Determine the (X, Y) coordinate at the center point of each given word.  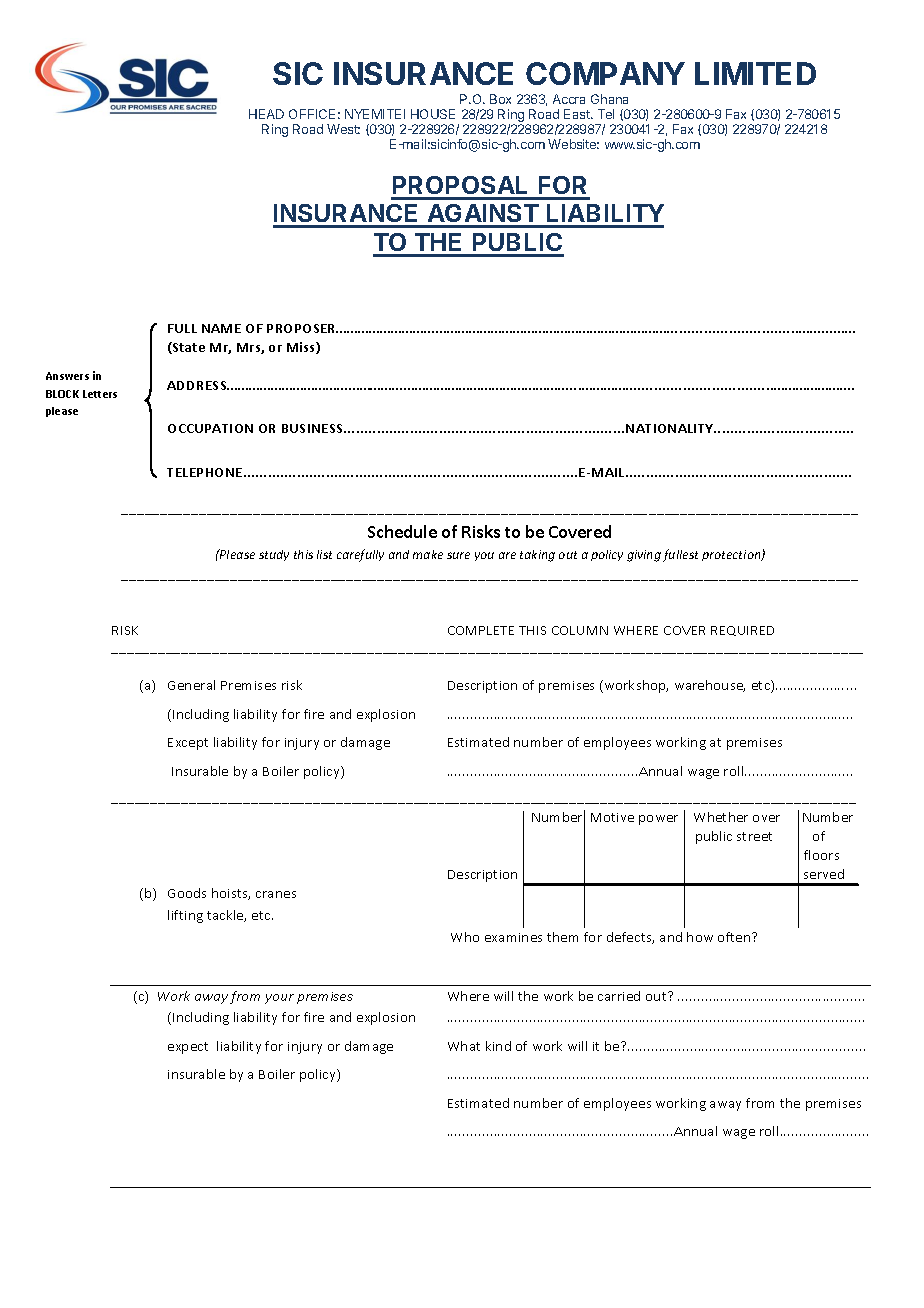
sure (458, 555)
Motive (612, 817)
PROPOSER (302, 328)
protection (732, 555)
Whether (721, 817)
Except (188, 744)
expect (188, 1048)
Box (500, 99)
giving (644, 556)
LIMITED (755, 73)
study (274, 555)
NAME (221, 328)
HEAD (266, 114)
